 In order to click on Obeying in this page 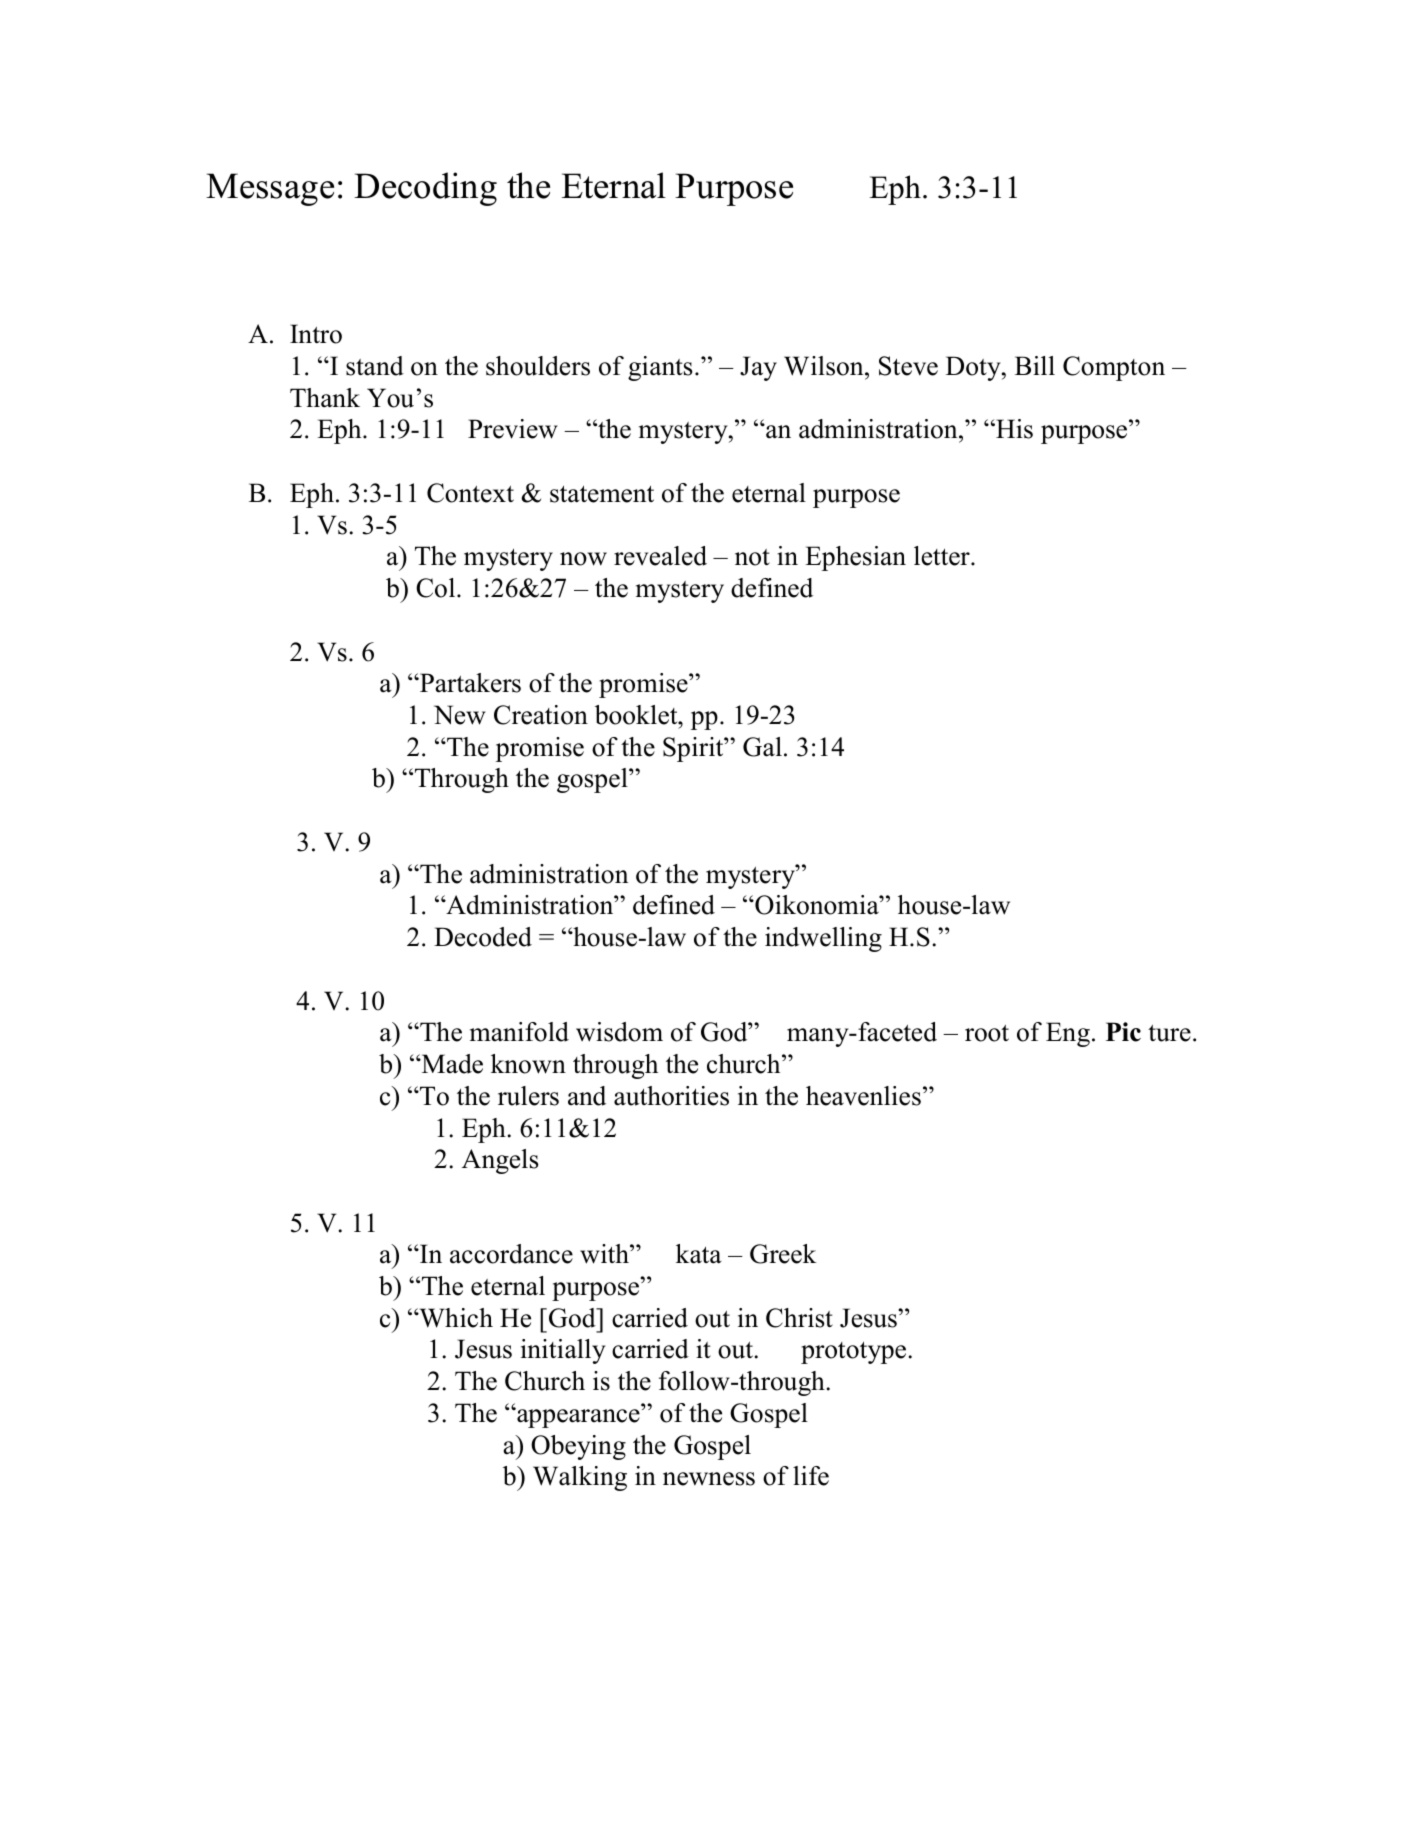, I will do `click(578, 1447)`.
